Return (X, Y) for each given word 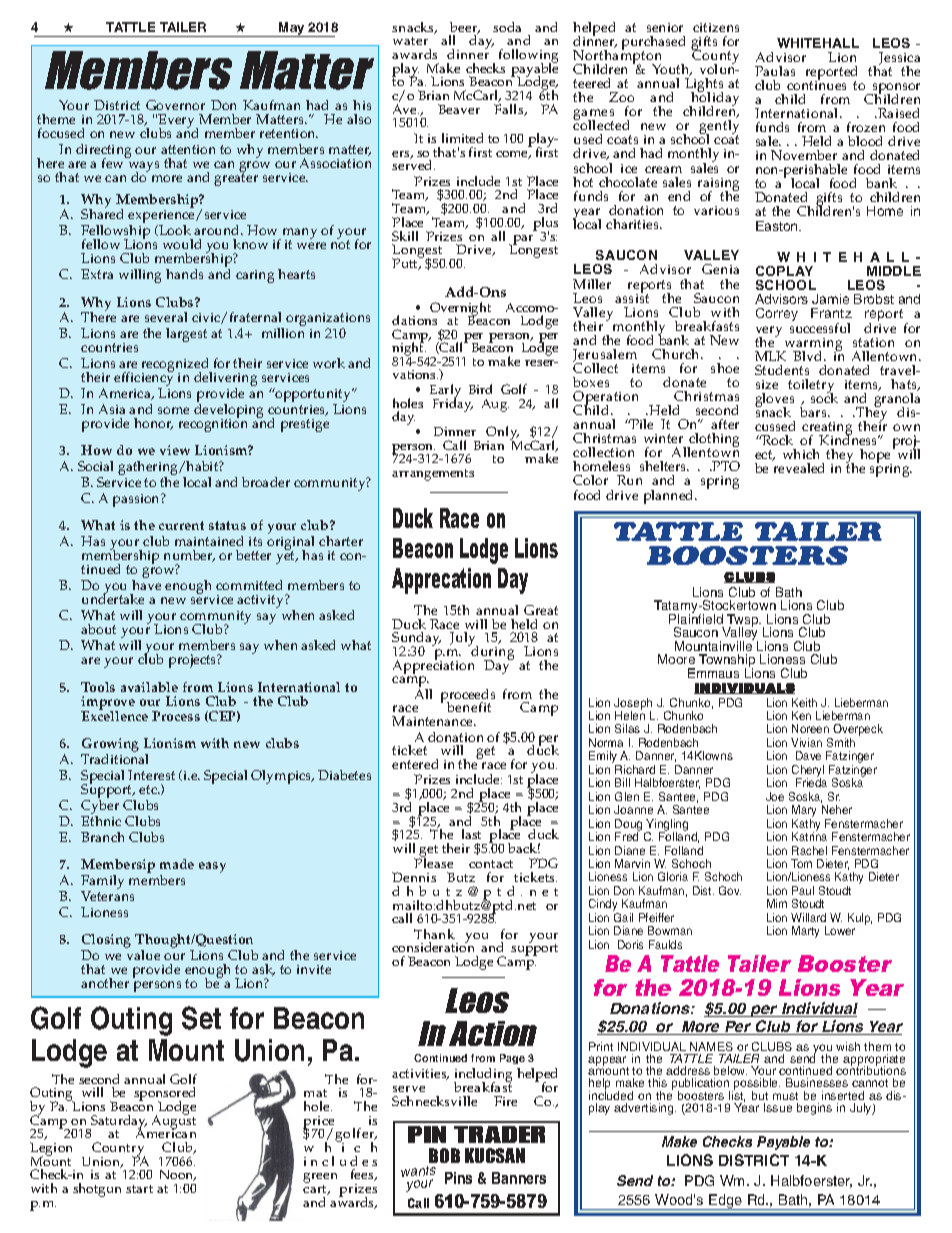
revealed (799, 468)
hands (184, 274)
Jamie (830, 299)
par (522, 241)
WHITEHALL (818, 43)
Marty (805, 932)
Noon (178, 1175)
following (528, 57)
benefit (469, 707)
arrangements (433, 475)
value (143, 955)
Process (176, 716)
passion (137, 500)
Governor (175, 105)
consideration (433, 946)
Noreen (810, 728)
